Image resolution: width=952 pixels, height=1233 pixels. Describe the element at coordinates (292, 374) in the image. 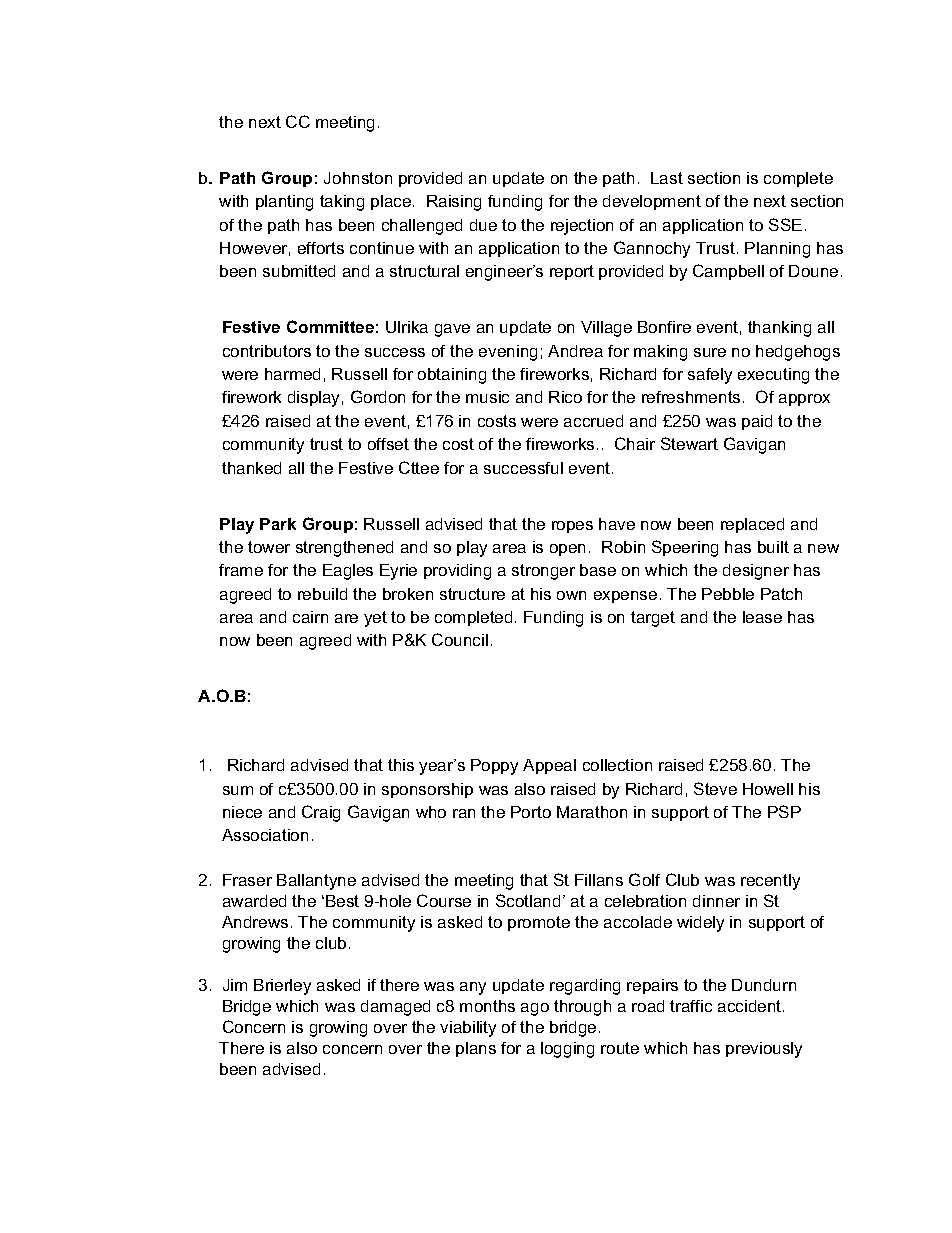

I see `harmed` at that location.
